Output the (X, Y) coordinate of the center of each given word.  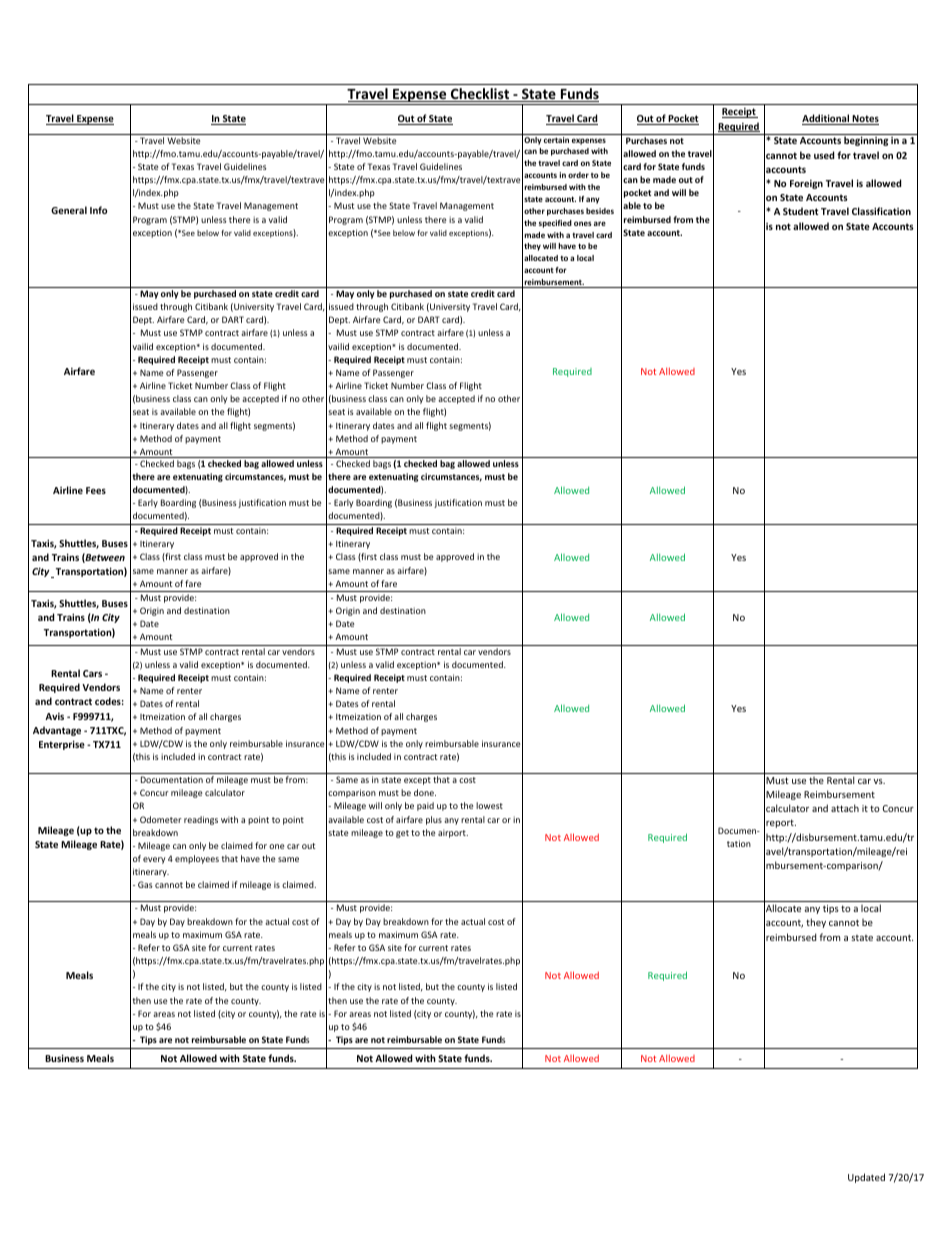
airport (453, 833)
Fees (96, 490)
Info (98, 210)
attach (845, 808)
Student (800, 211)
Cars (92, 673)
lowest (489, 805)
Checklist (480, 95)
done (425, 792)
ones (583, 223)
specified (555, 224)
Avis (54, 716)
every (154, 860)
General (69, 210)
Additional (827, 119)
